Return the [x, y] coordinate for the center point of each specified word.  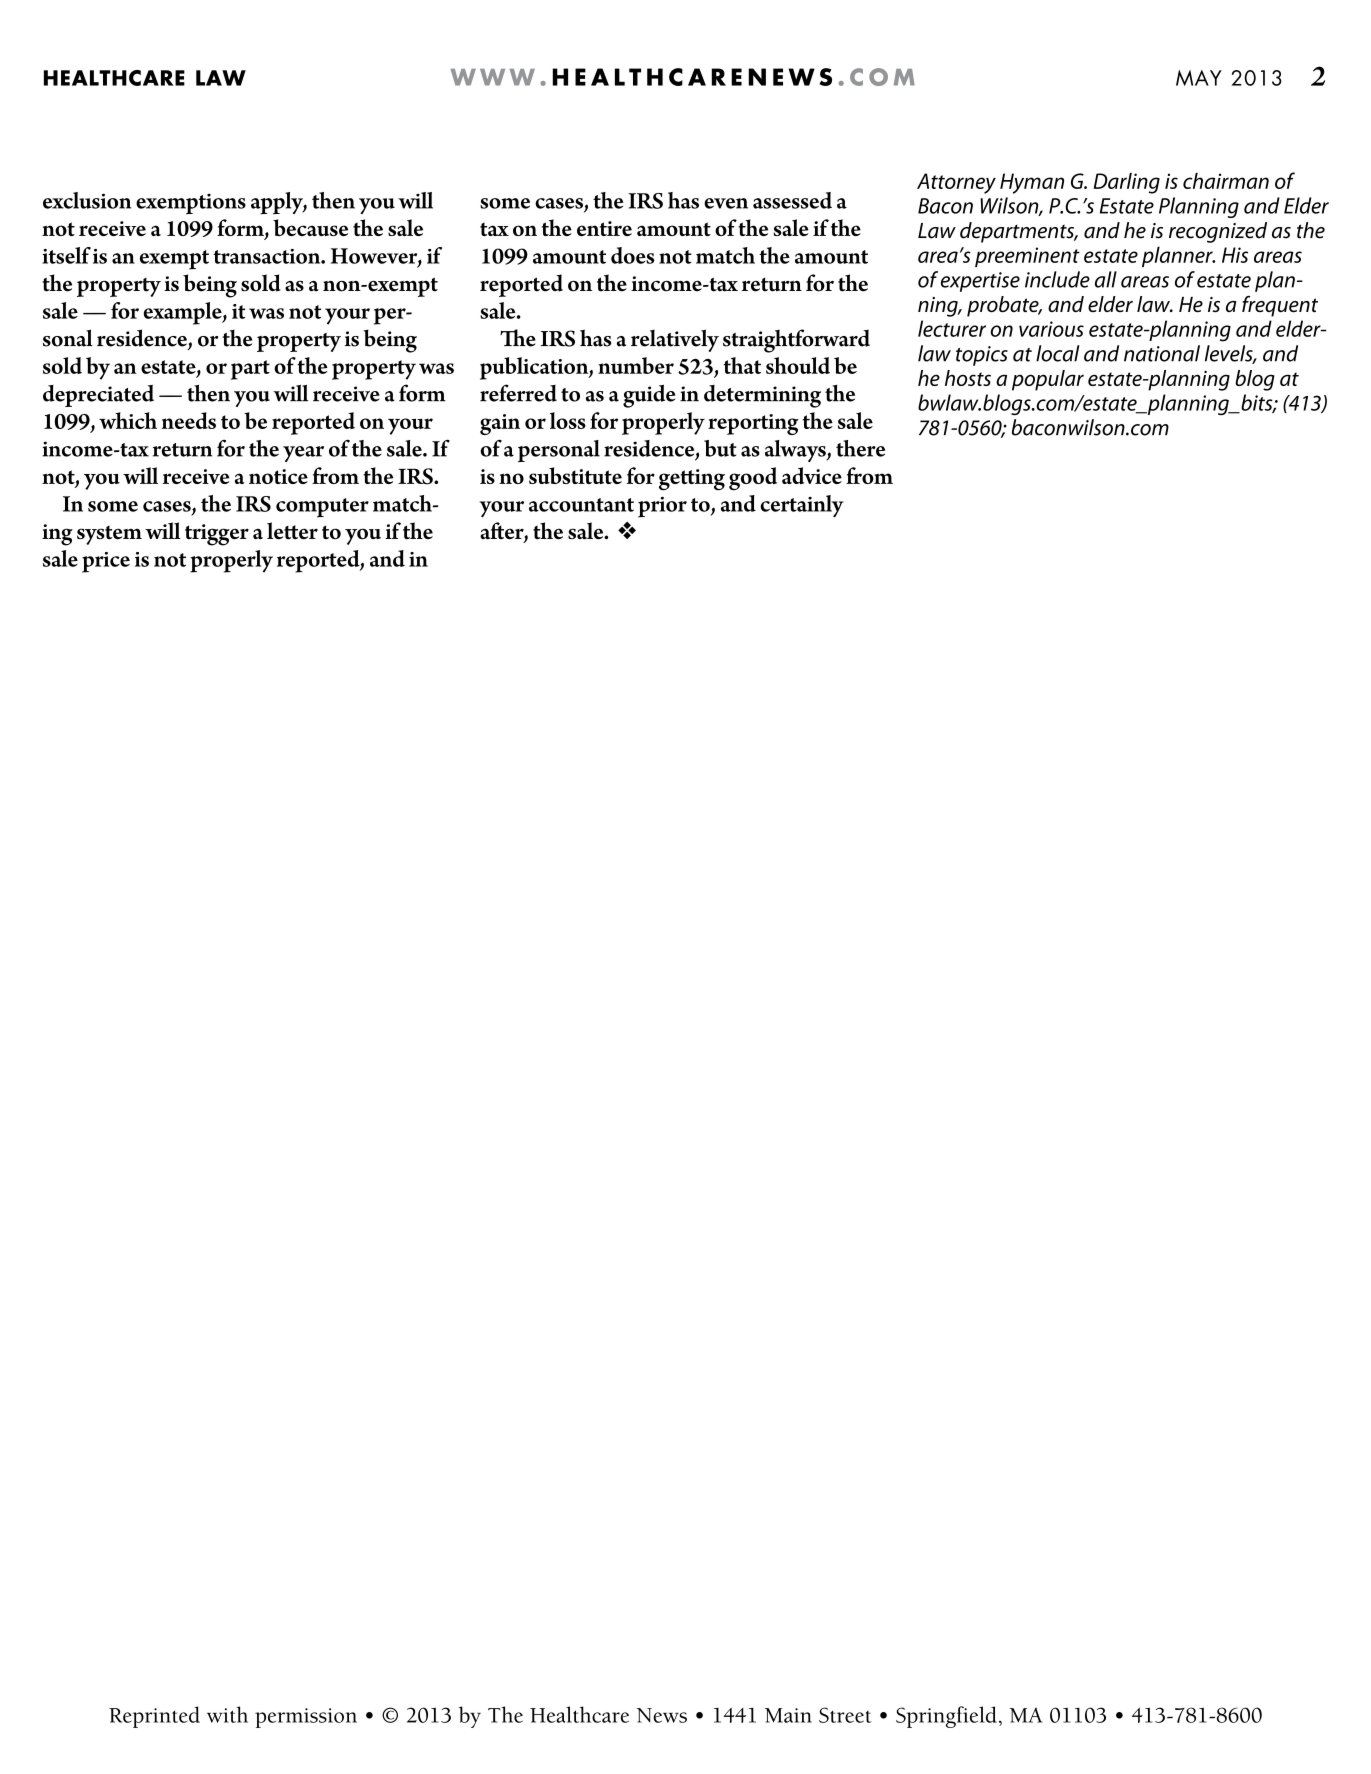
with [227, 1714]
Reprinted [154, 1717]
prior [662, 507]
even [726, 203]
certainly [802, 506]
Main [788, 1715]
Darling [1127, 183]
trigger [217, 535]
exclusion [87, 200]
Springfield [946, 1717]
